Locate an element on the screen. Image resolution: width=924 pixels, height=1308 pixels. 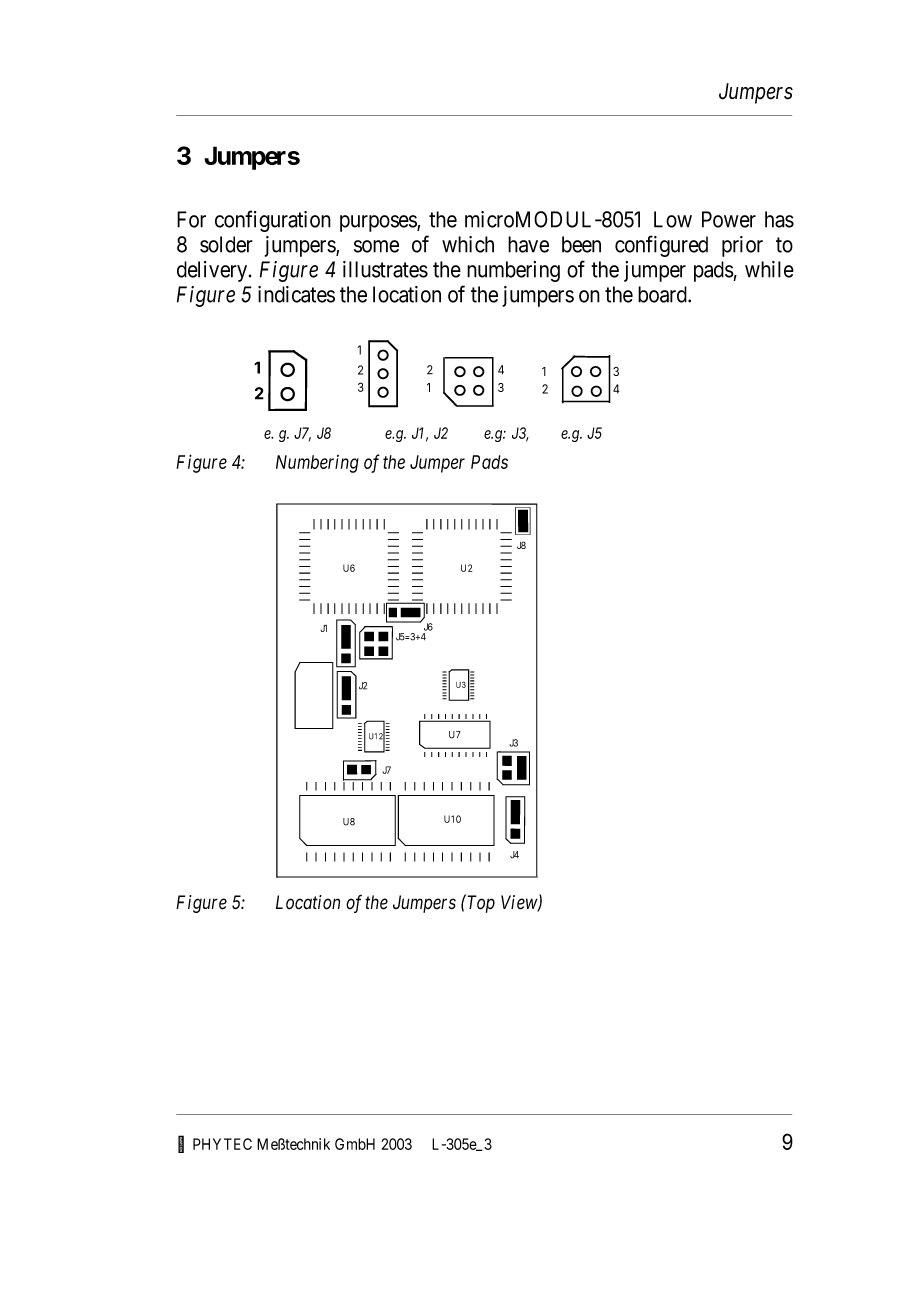
been is located at coordinates (581, 244).
